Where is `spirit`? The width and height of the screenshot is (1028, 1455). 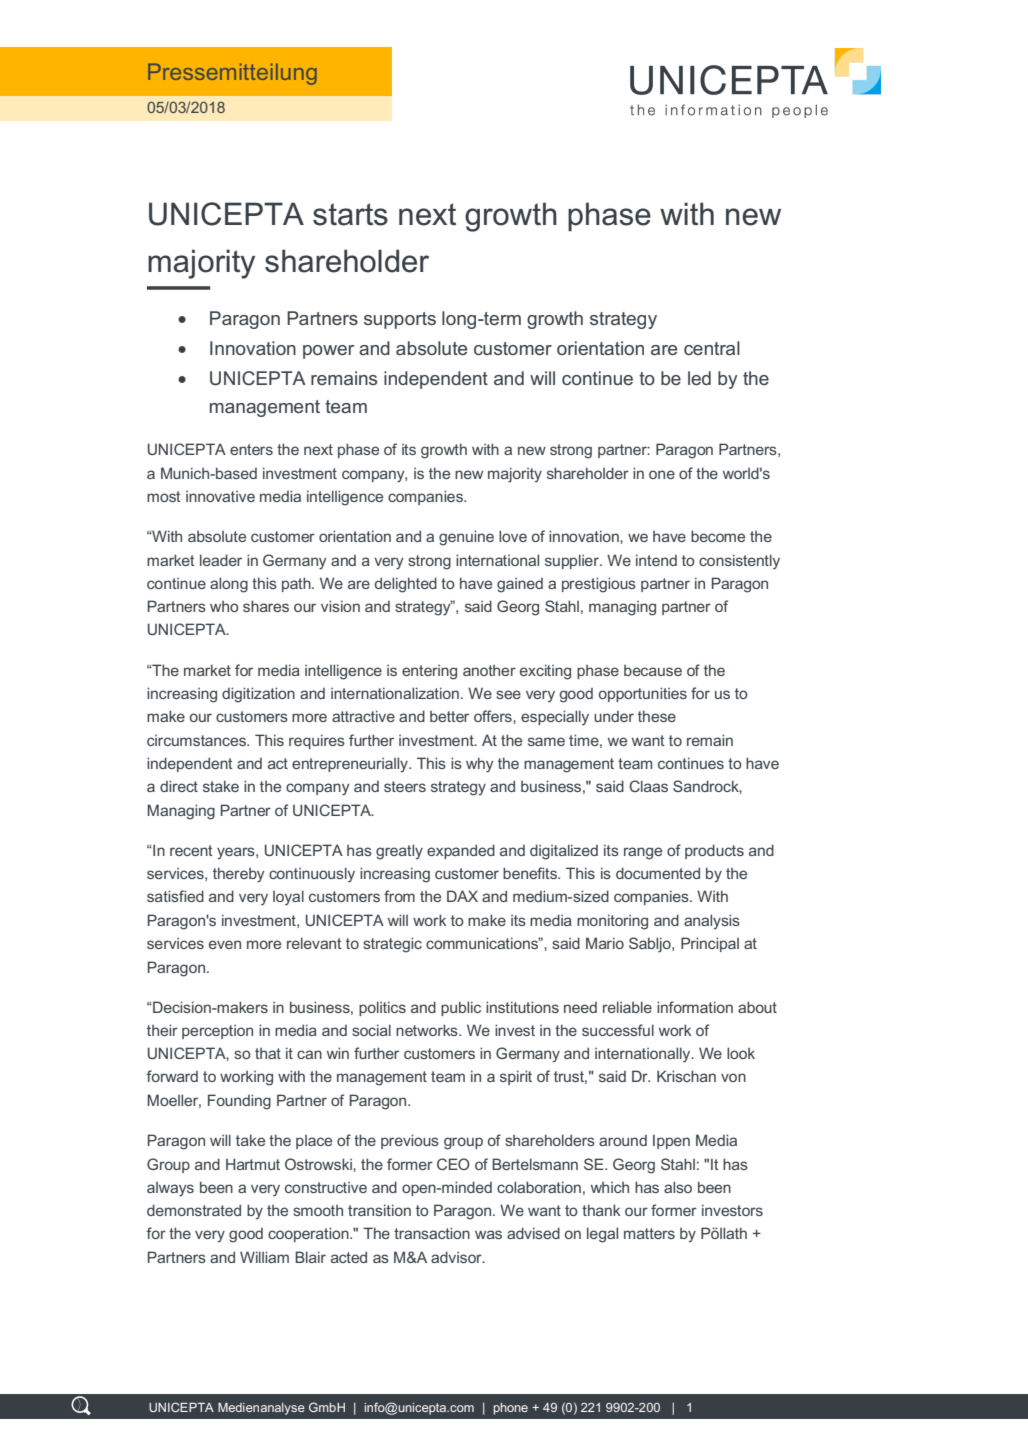 spirit is located at coordinates (516, 1077).
